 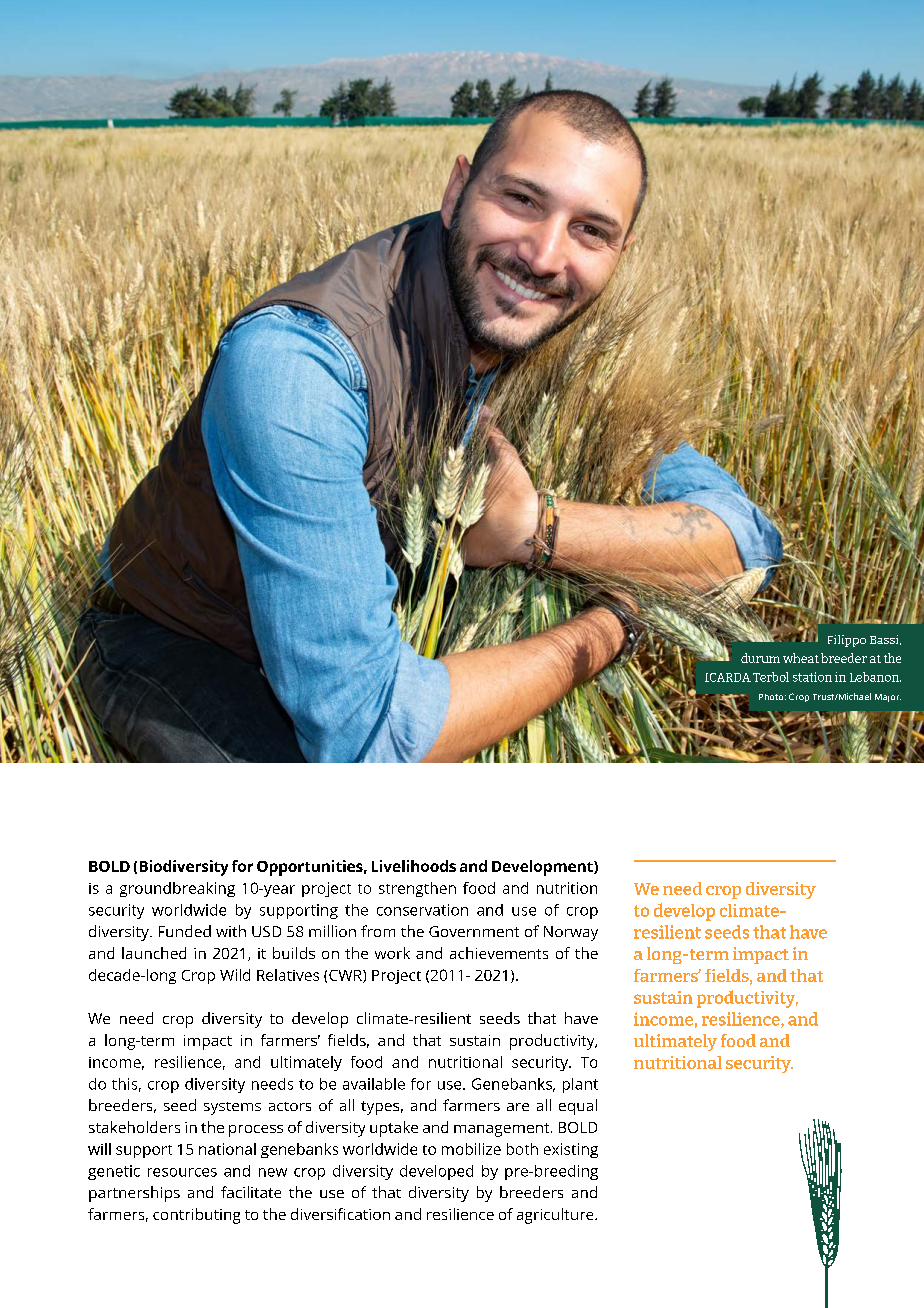 What do you see at coordinates (177, 889) in the image?
I see `groundbreaking` at bounding box center [177, 889].
